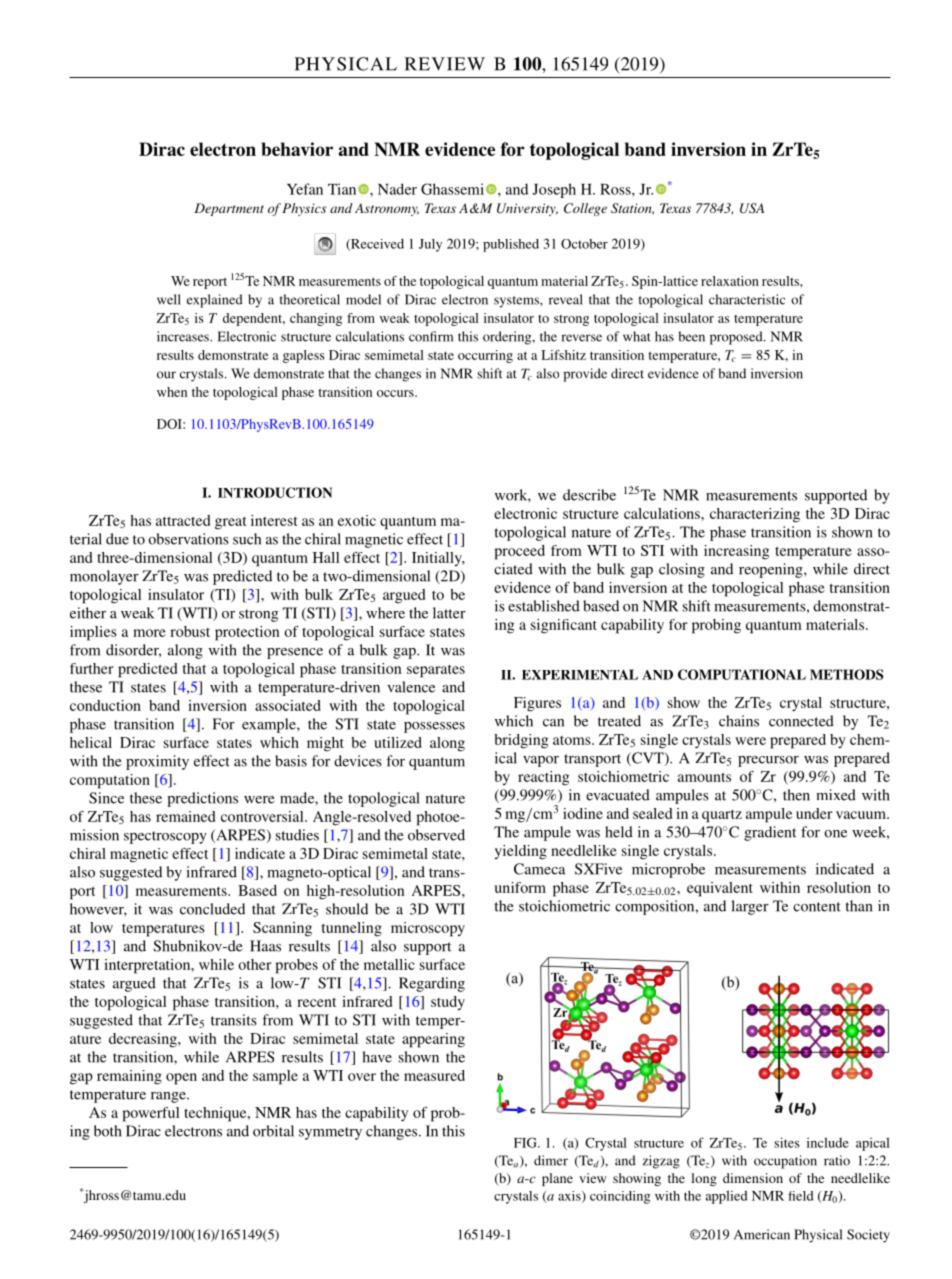 This page has width=952, height=1279. What do you see at coordinates (519, 552) in the page?
I see `proceed` at bounding box center [519, 552].
